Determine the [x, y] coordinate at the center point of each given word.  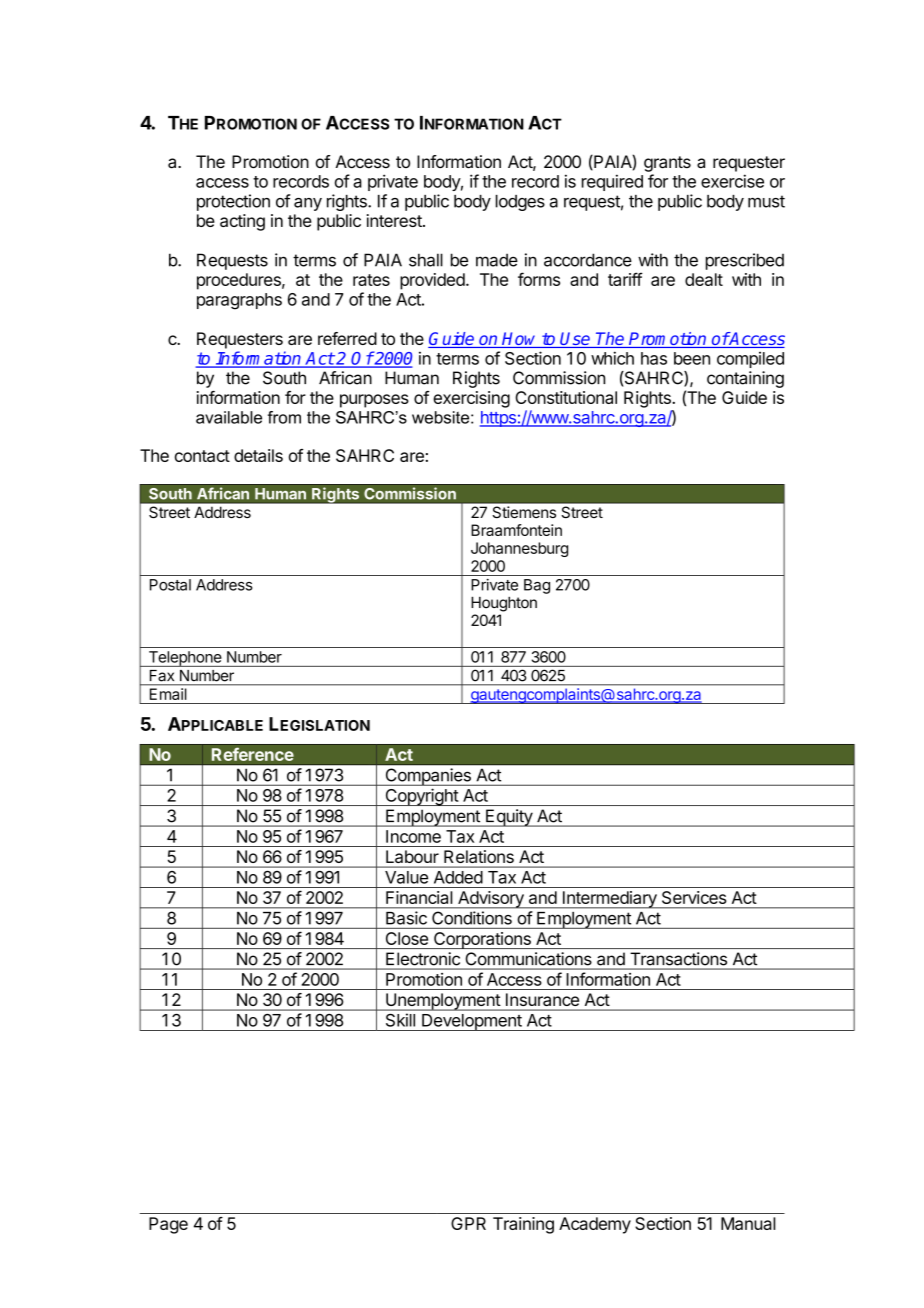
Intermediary [610, 900]
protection [233, 202]
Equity [509, 818]
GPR [468, 1223]
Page [168, 1225]
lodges [520, 203]
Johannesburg [519, 549]
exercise [732, 181]
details [258, 455]
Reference [252, 754]
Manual [748, 1223]
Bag [537, 586]
